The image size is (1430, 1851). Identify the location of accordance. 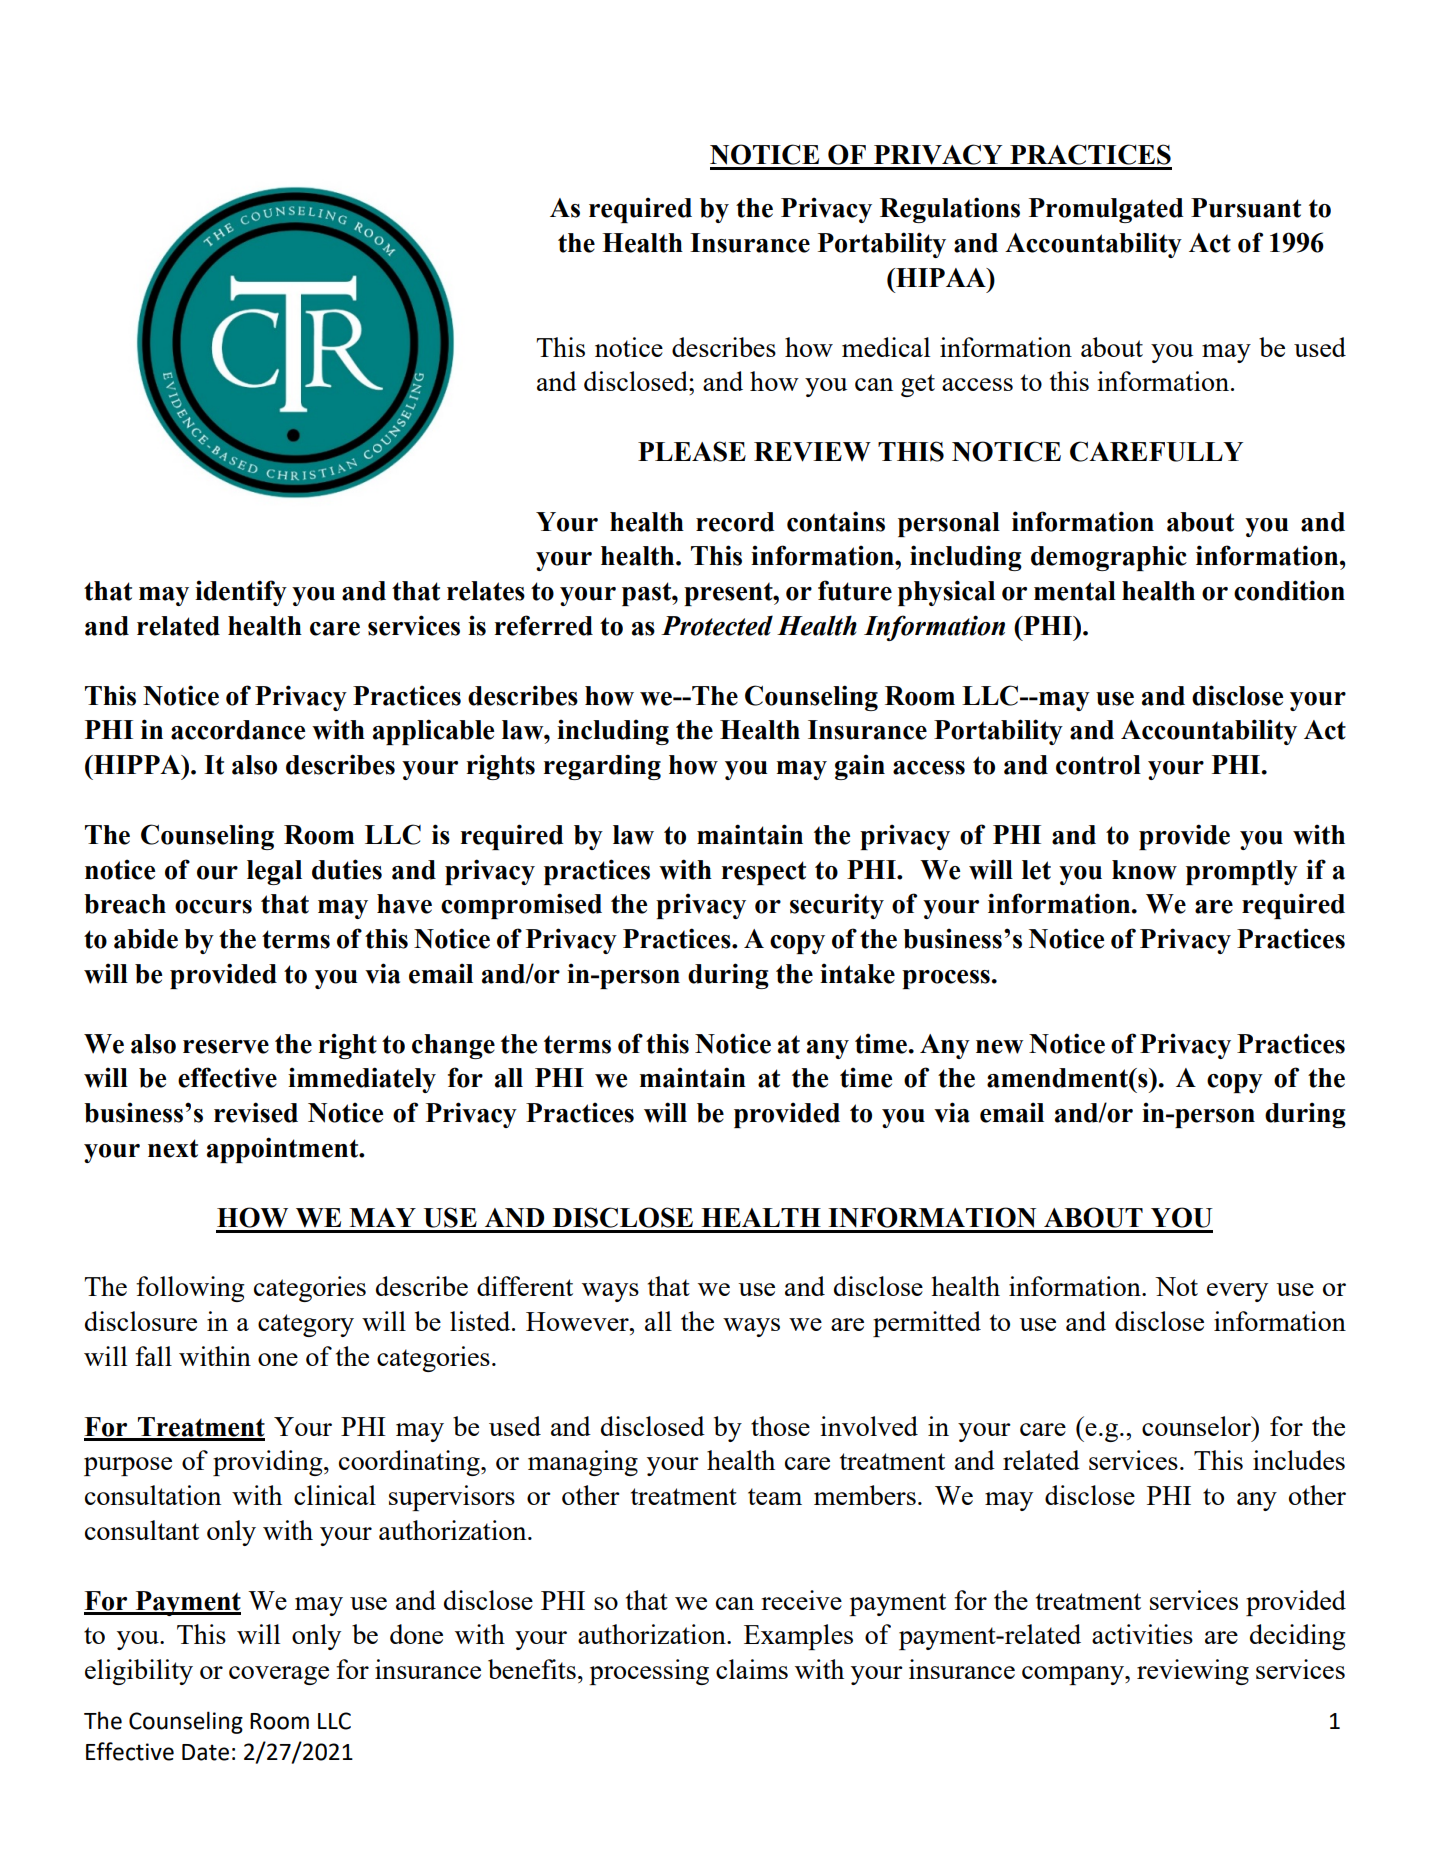
(238, 730).
